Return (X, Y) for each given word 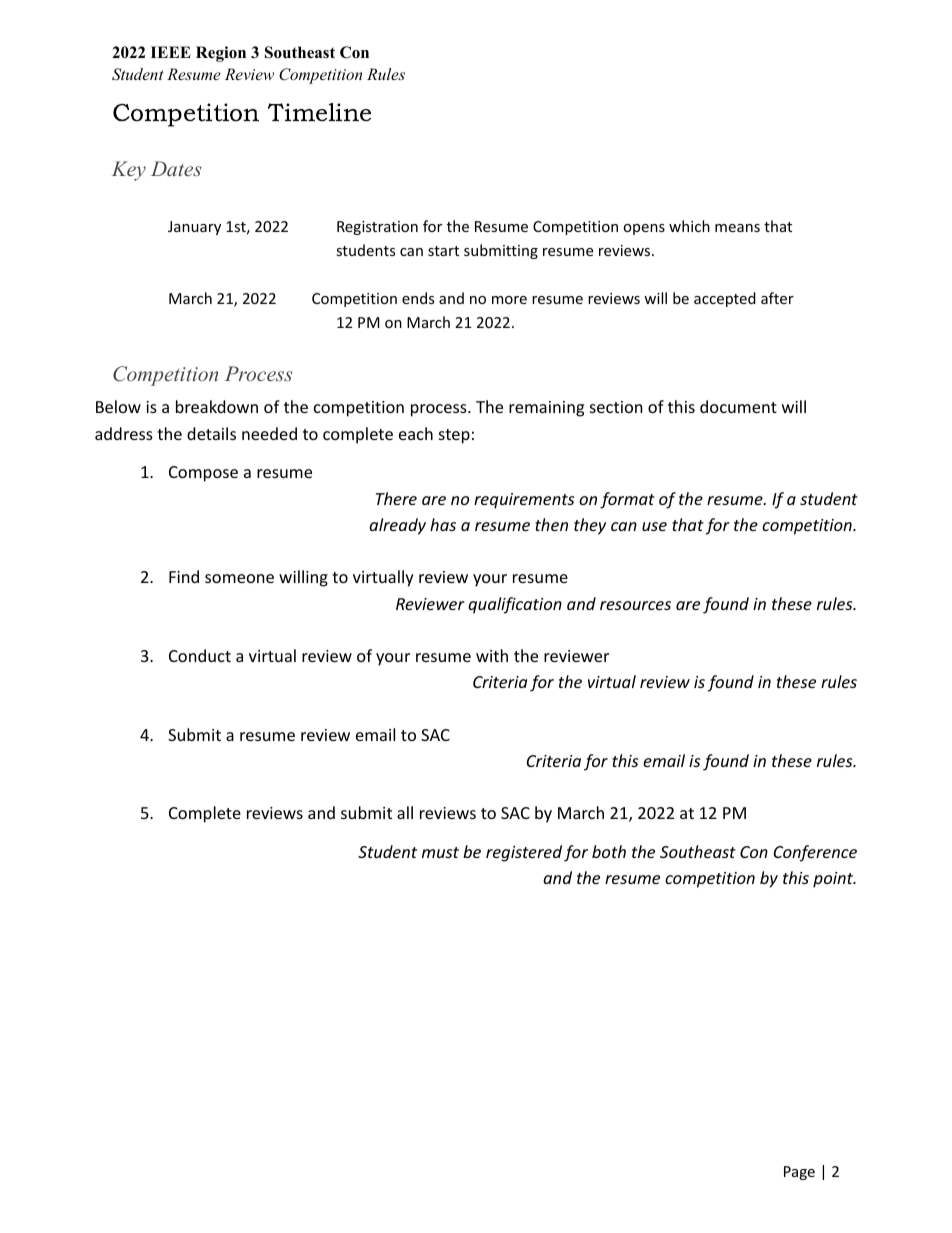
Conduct (200, 655)
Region (221, 54)
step (454, 436)
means (737, 228)
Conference (815, 853)
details (211, 433)
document (738, 406)
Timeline (319, 112)
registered (524, 853)
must (440, 852)
